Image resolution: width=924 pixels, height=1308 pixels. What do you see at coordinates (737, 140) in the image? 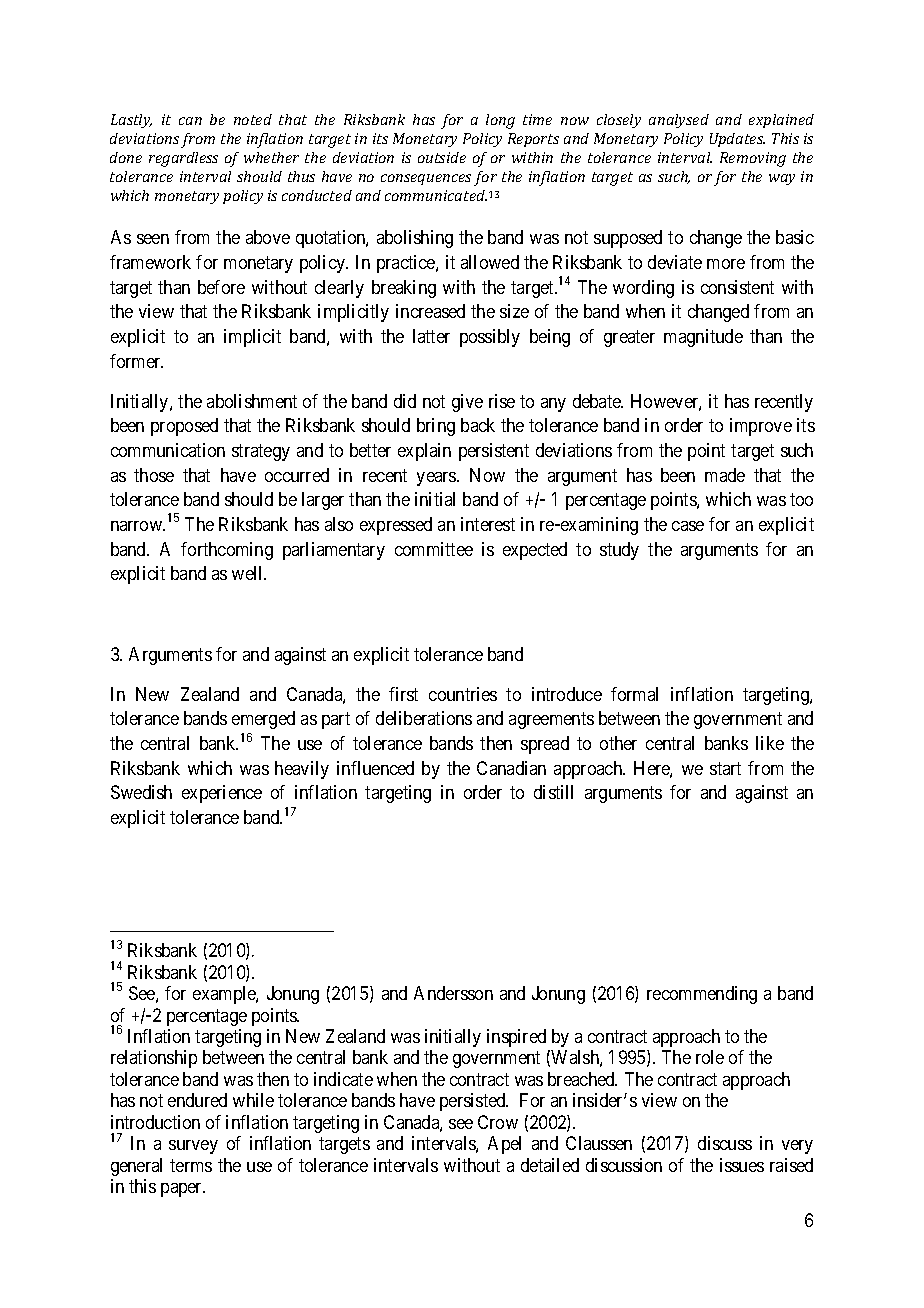
I see `Updates` at bounding box center [737, 140].
